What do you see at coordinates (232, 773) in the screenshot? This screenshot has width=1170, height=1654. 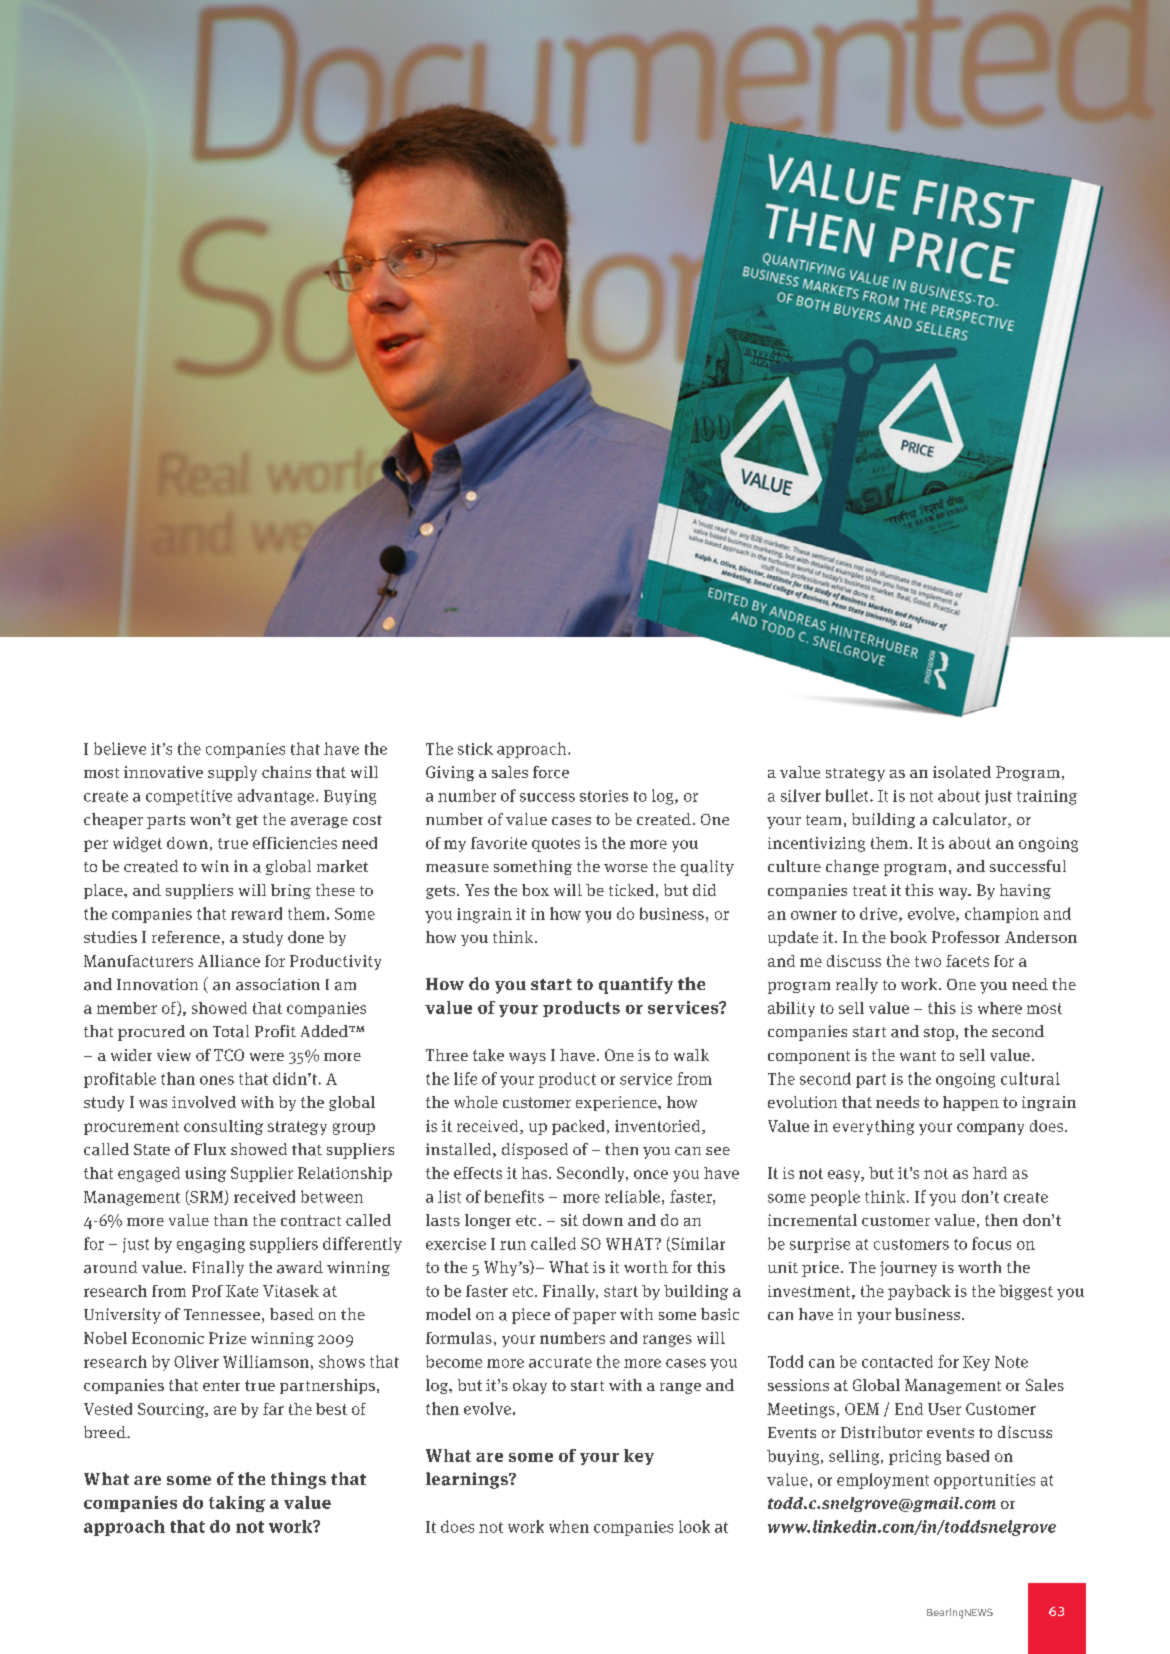 I see `supply` at bounding box center [232, 773].
